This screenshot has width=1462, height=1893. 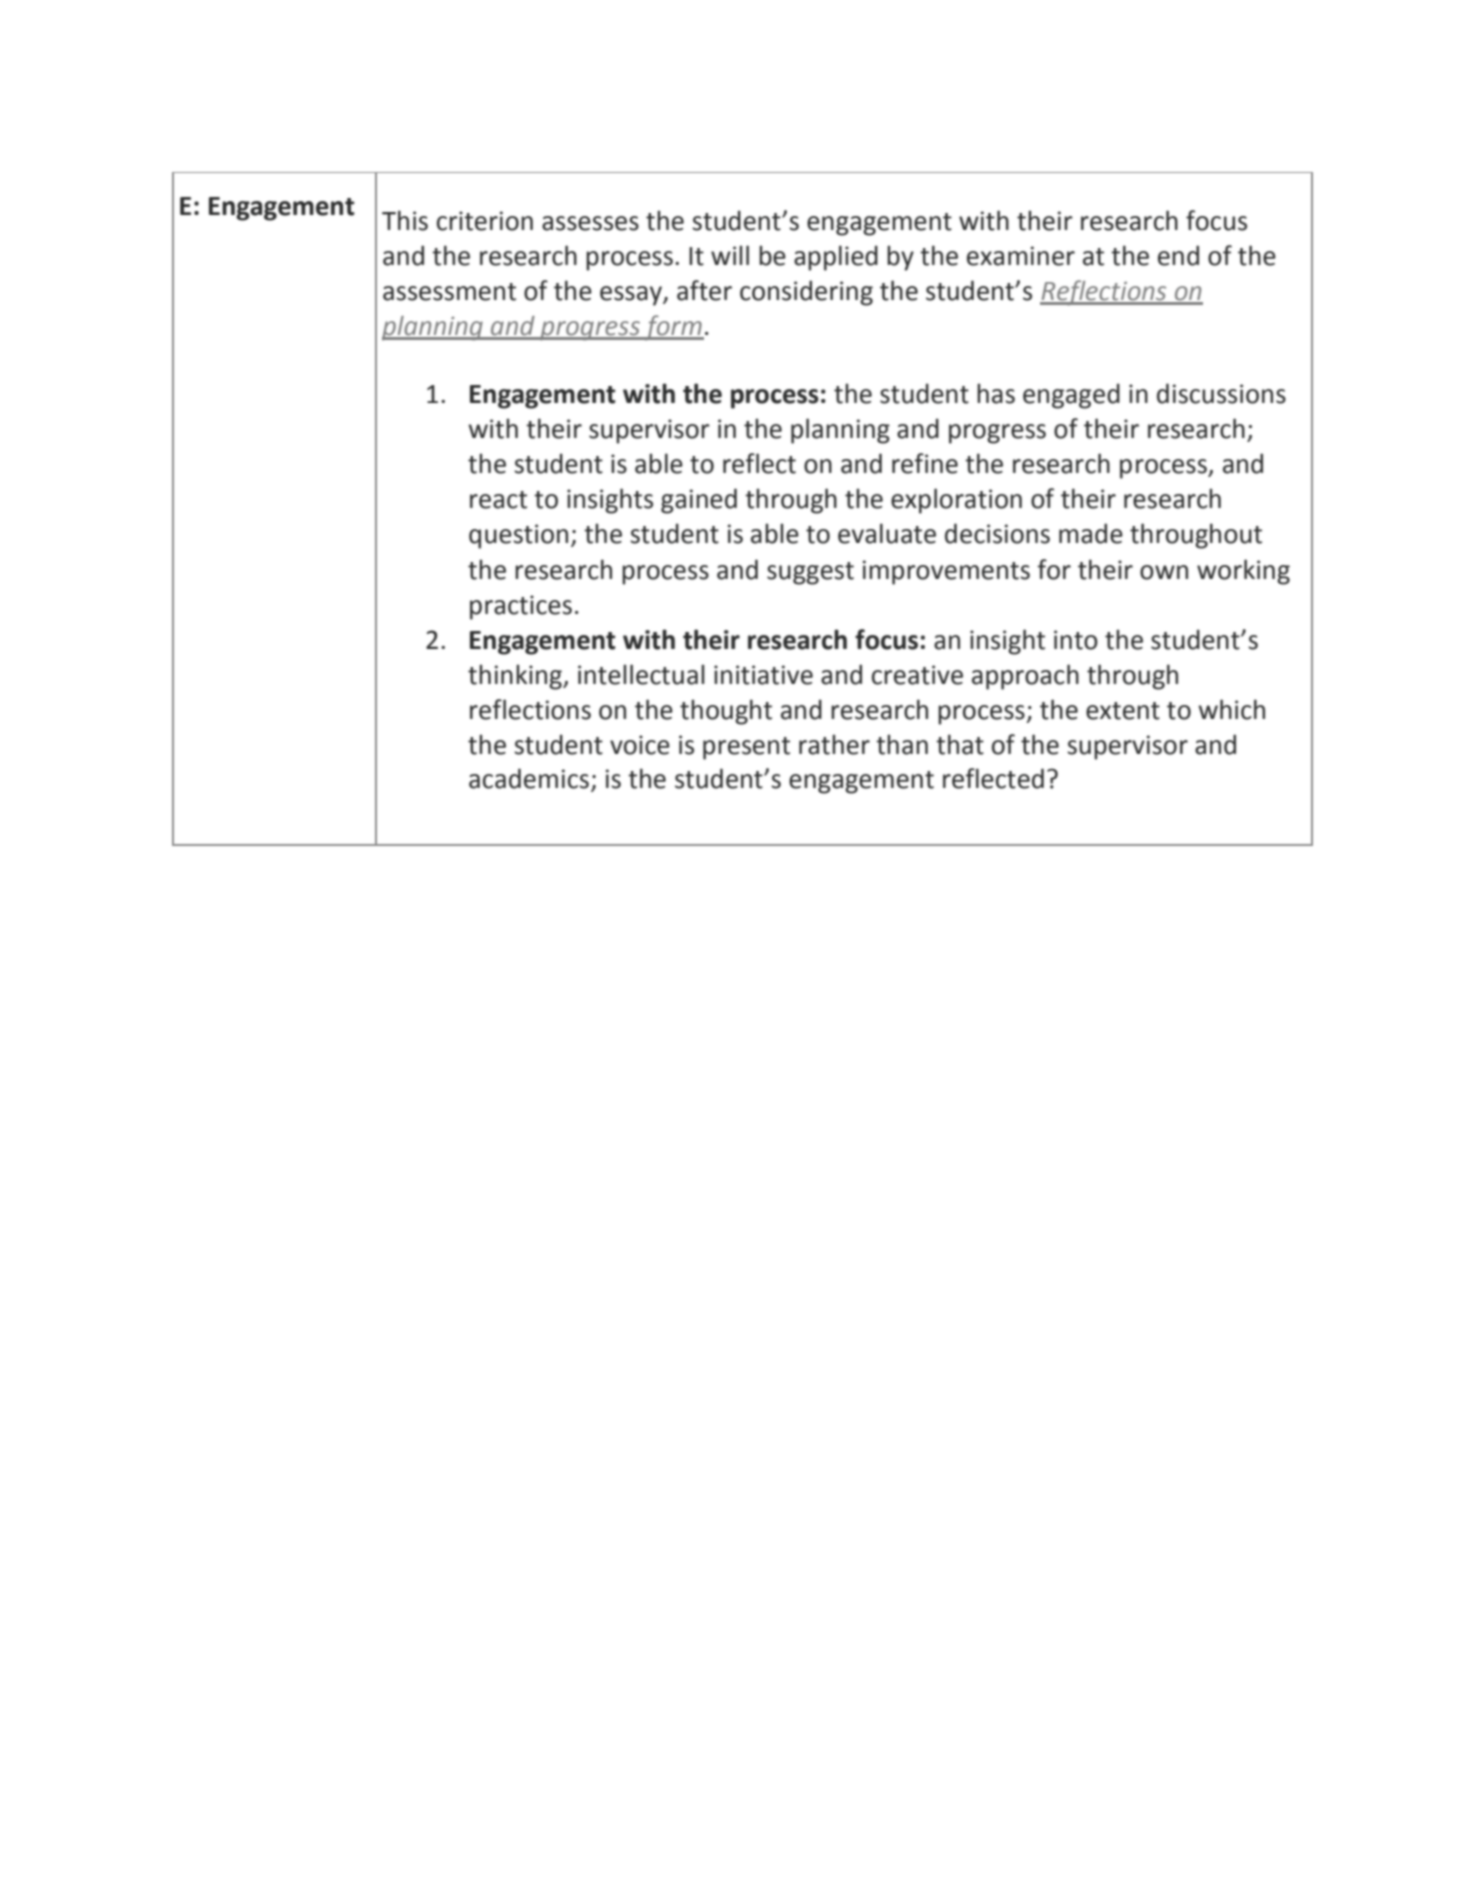 I want to click on criterion, so click(x=485, y=221).
